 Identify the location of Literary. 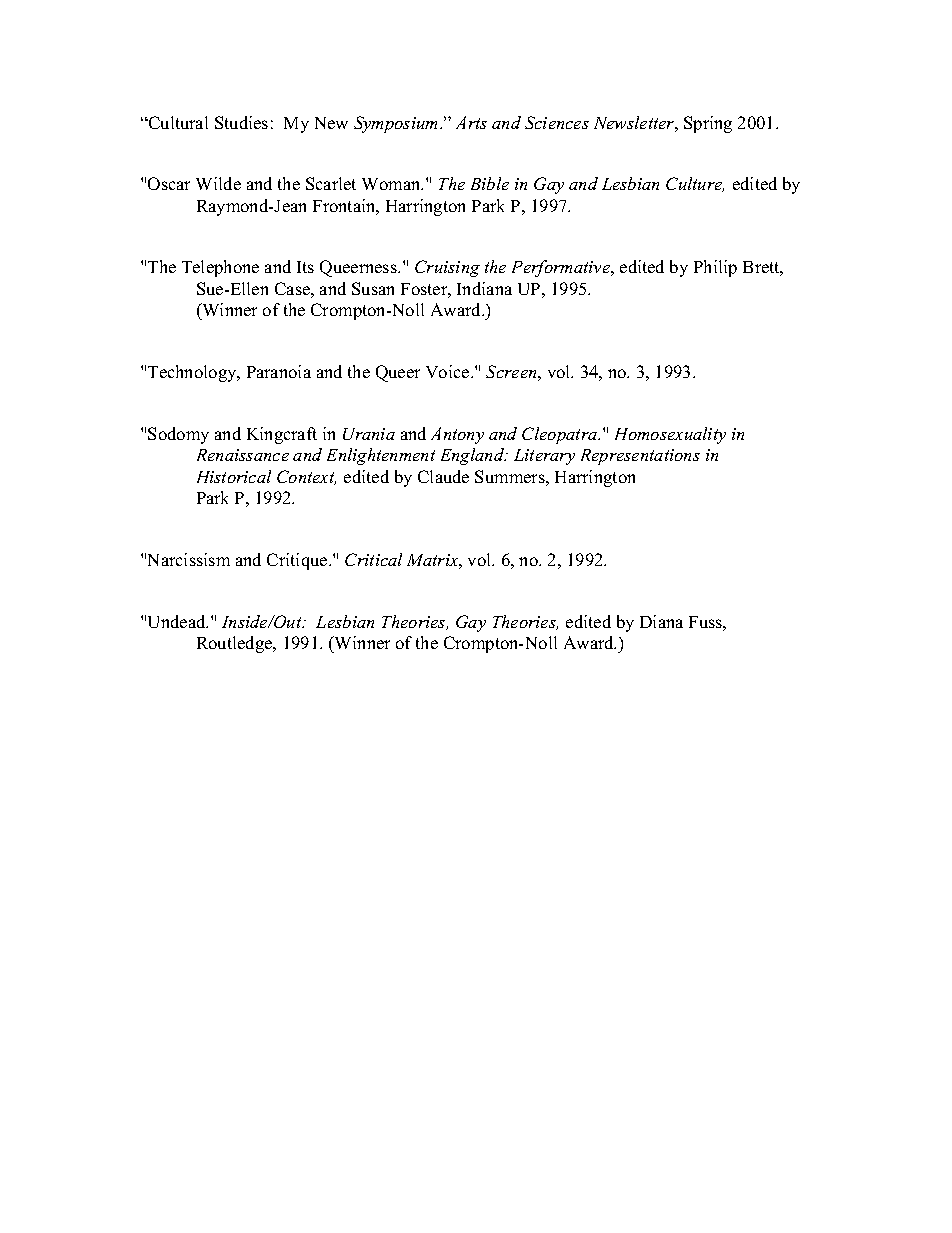
(544, 457).
